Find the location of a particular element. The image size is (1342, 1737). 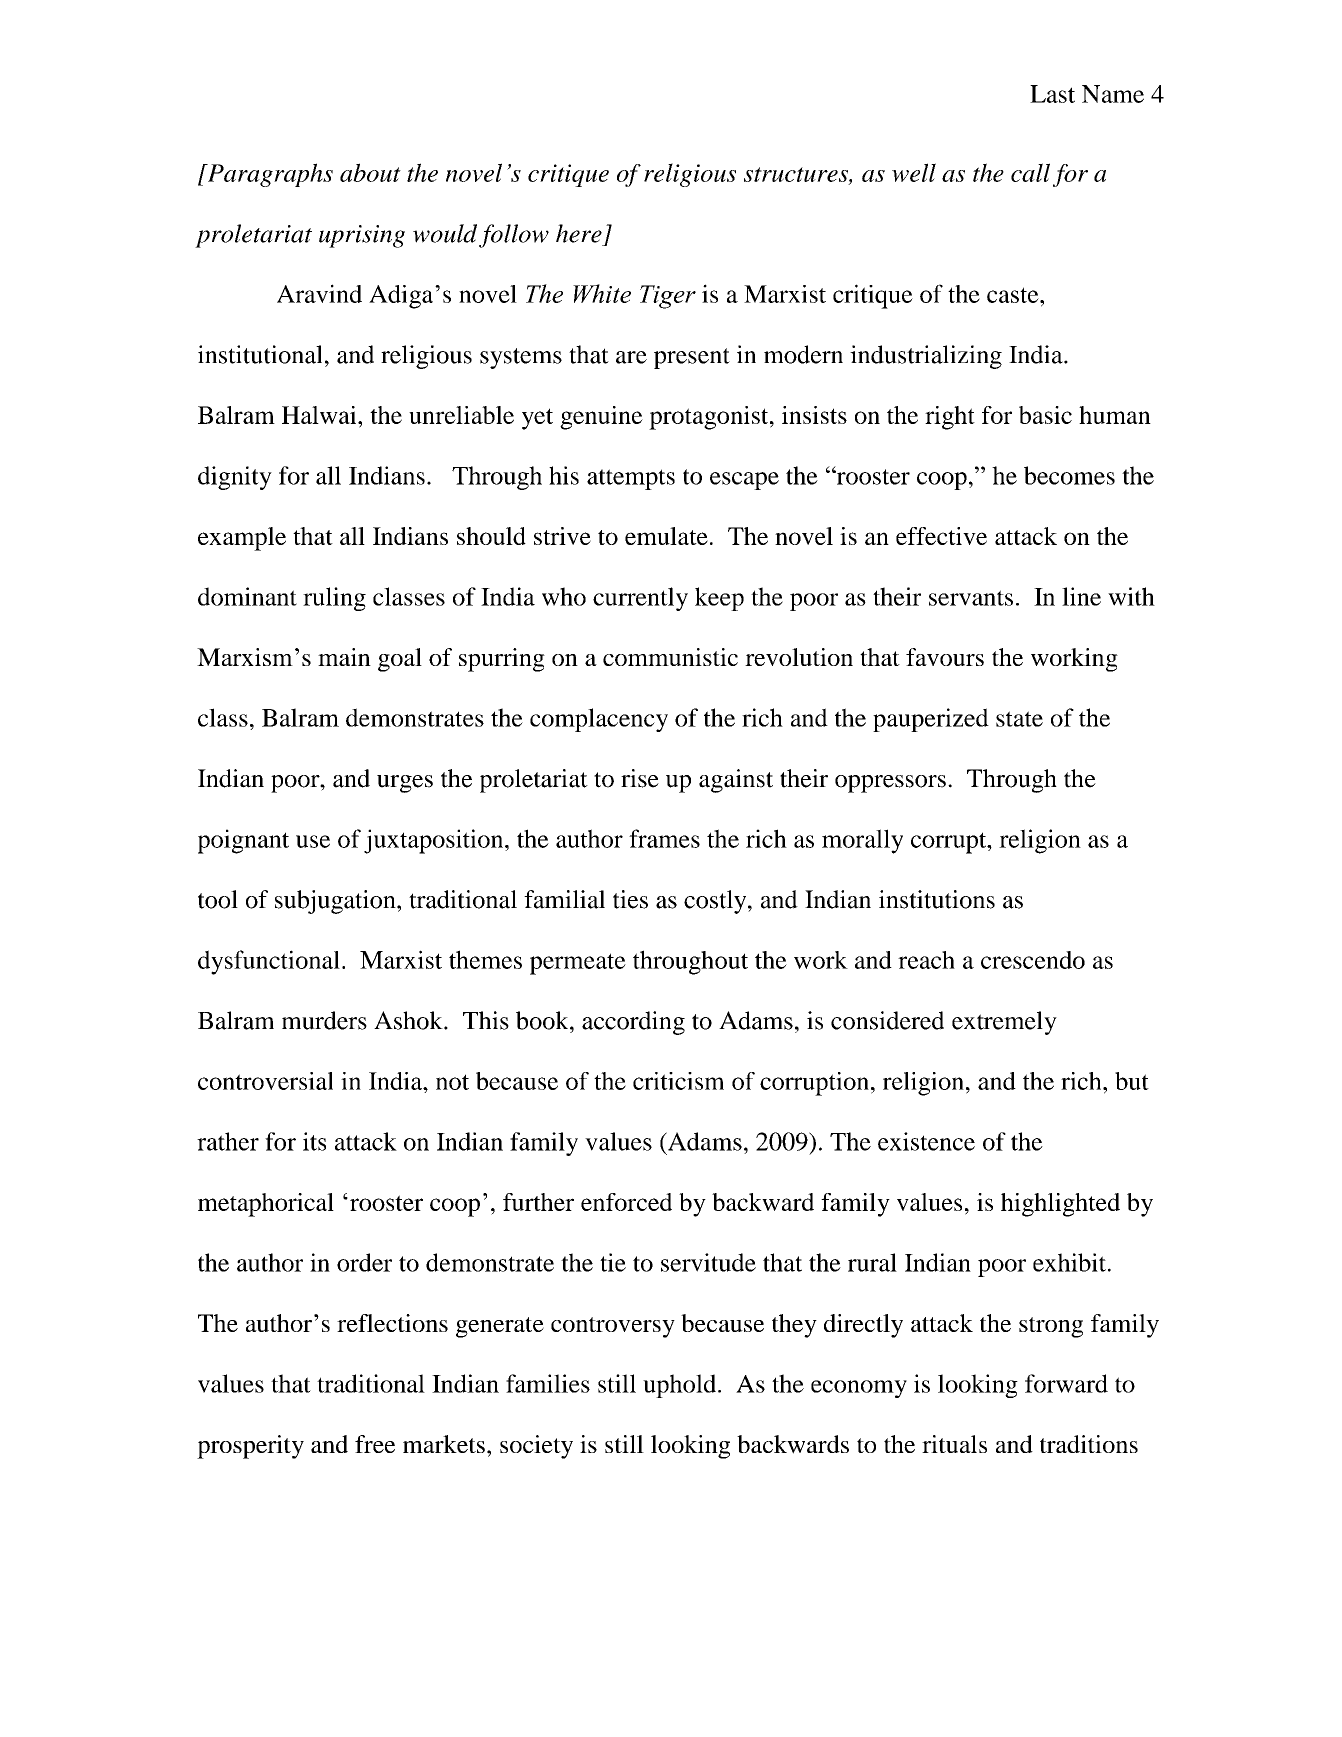

rise is located at coordinates (640, 778).
